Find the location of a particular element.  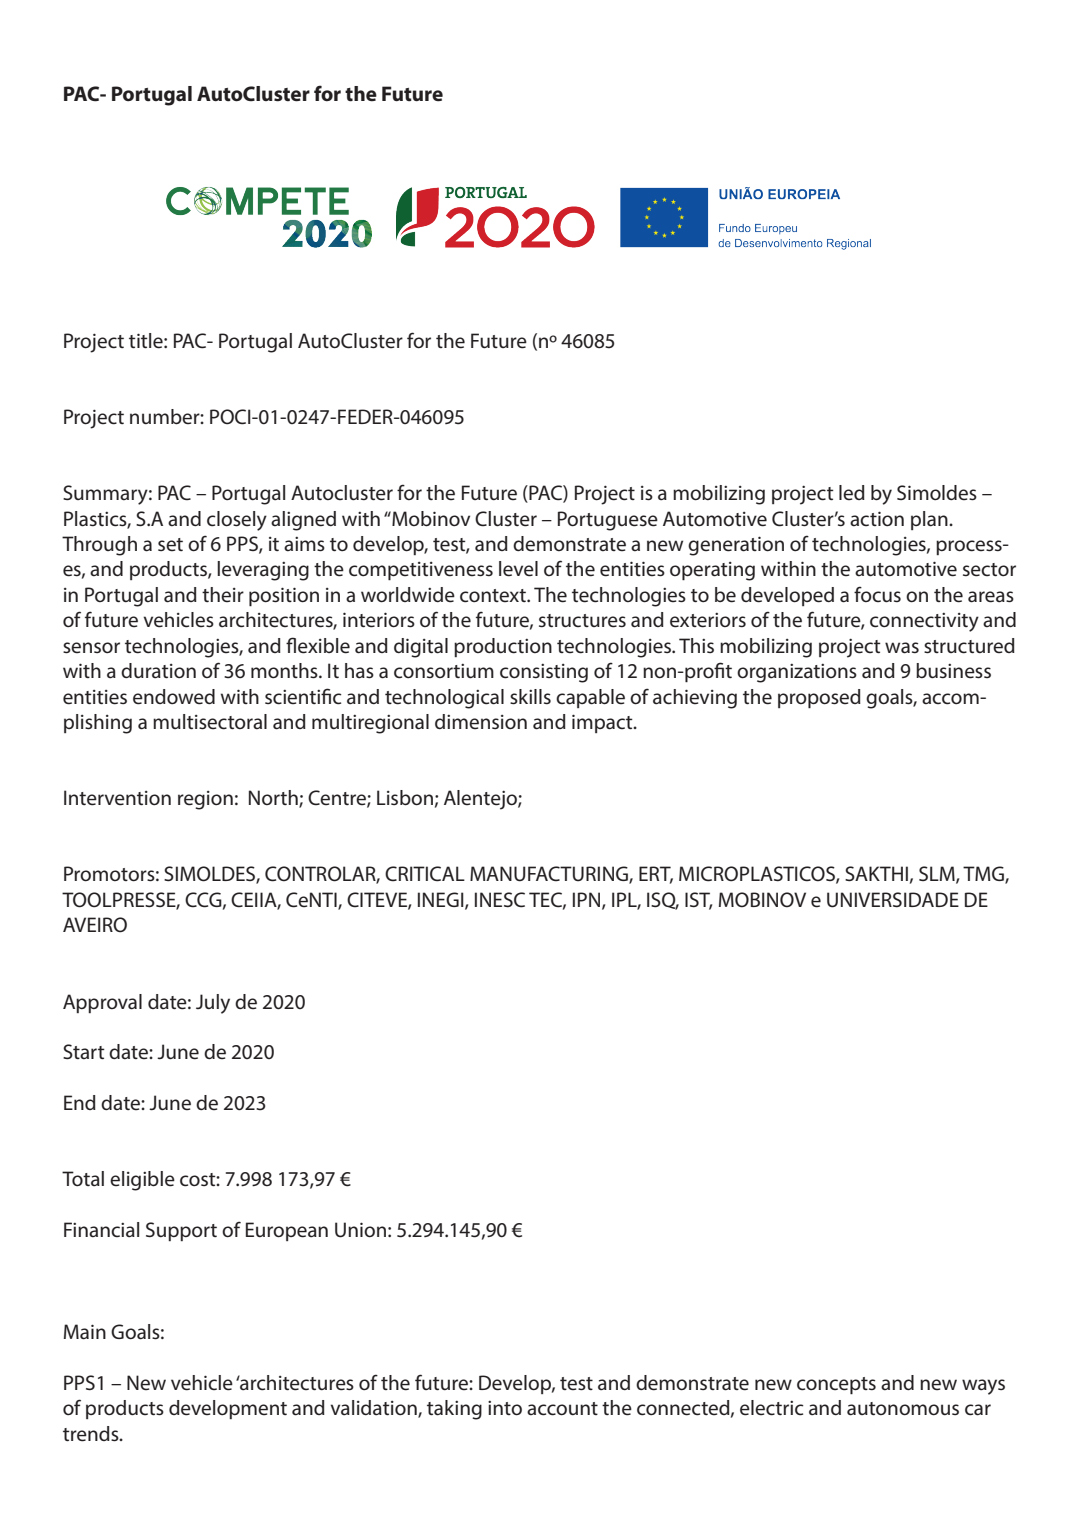

trends is located at coordinates (92, 1434).
